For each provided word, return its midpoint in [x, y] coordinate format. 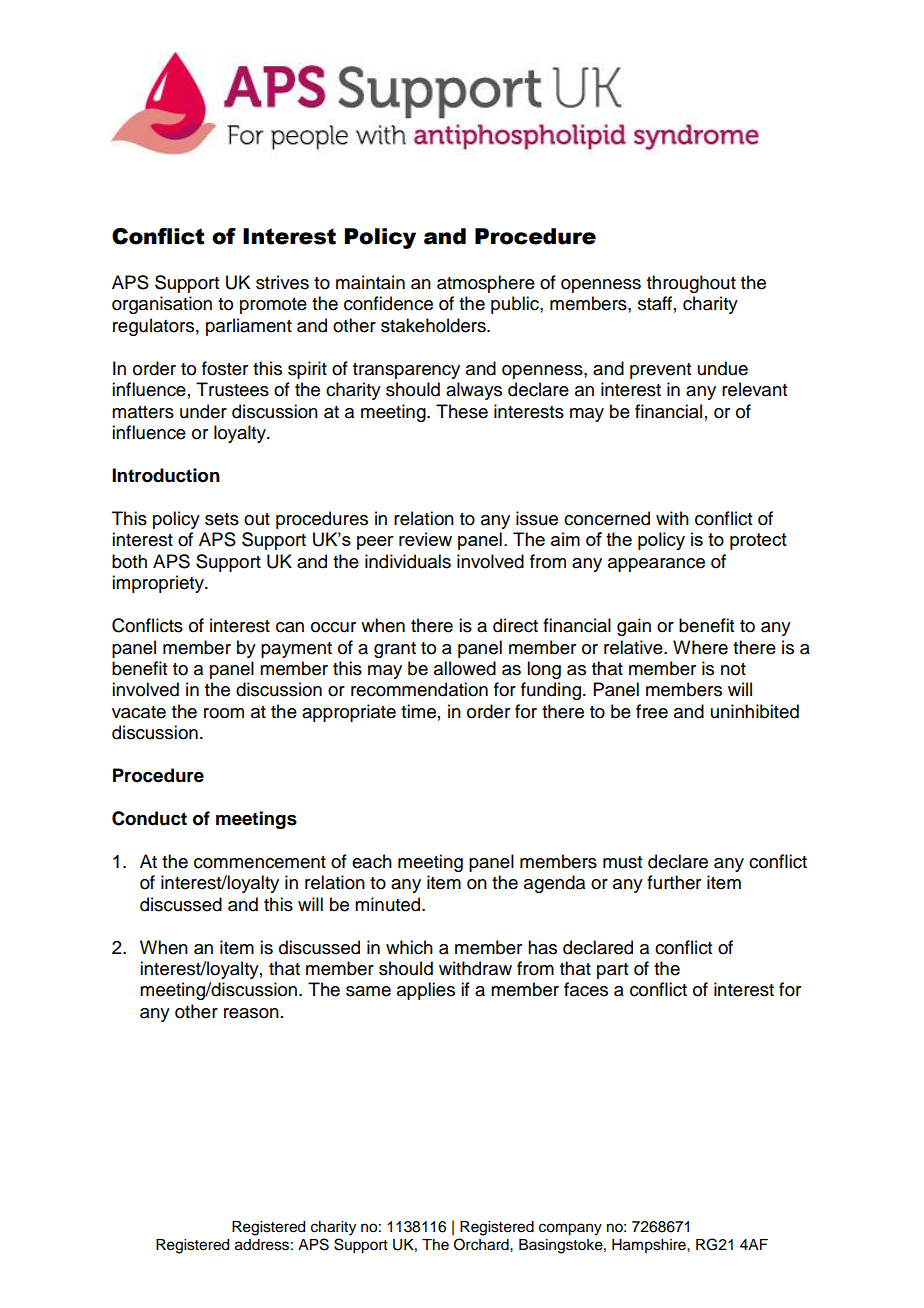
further [674, 882]
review [425, 539]
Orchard [482, 1244]
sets [222, 519]
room [224, 713]
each [372, 861]
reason [251, 1013]
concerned [607, 518]
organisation [162, 305]
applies [426, 991]
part [612, 971]
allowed [465, 668]
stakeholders [434, 325]
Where [700, 647]
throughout [691, 284]
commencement [260, 862]
